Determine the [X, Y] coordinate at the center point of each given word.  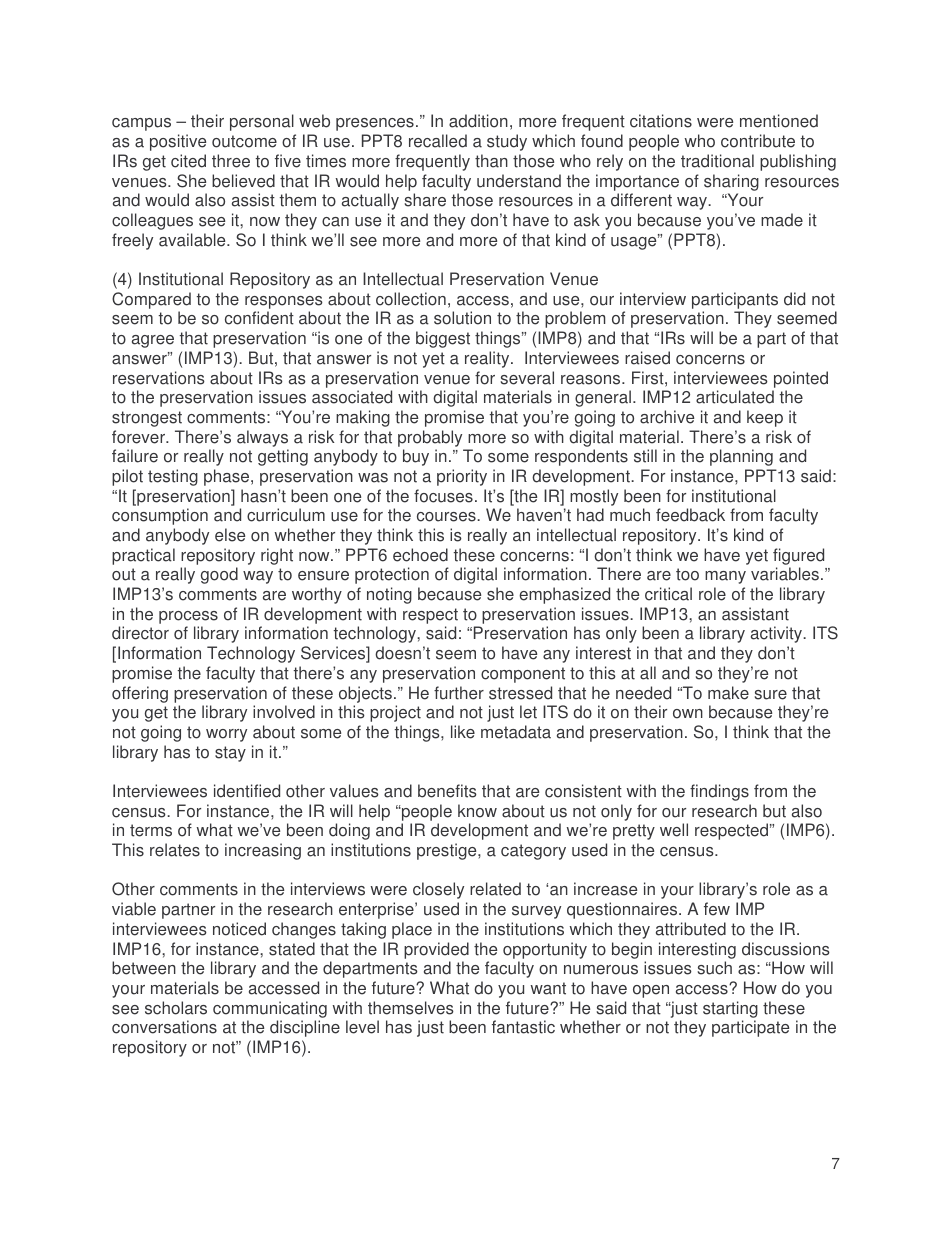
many [725, 577]
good [219, 575]
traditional [717, 161]
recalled [438, 141]
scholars [176, 1008]
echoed [420, 555]
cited [188, 161]
